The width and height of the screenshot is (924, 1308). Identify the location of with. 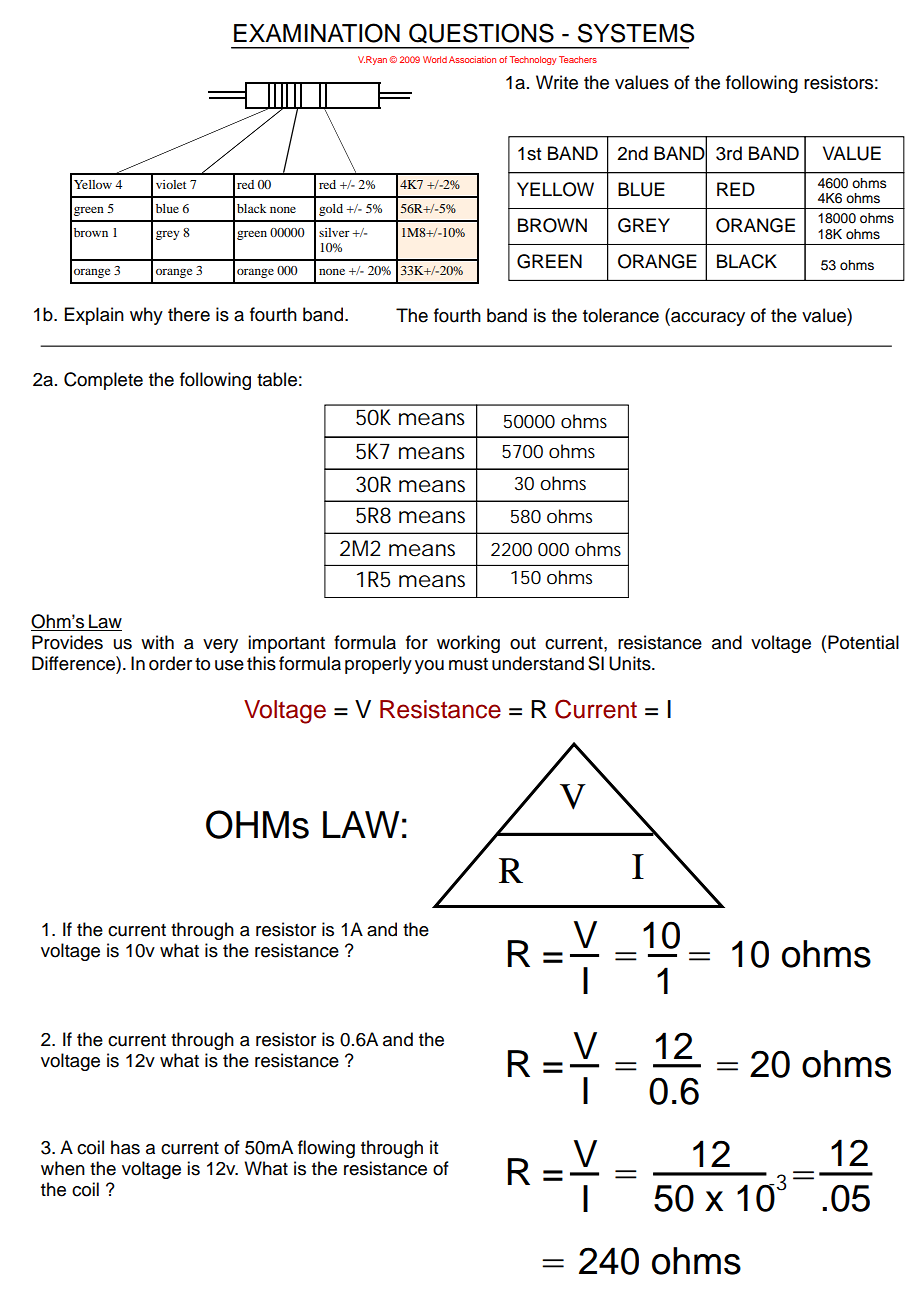
(157, 642).
